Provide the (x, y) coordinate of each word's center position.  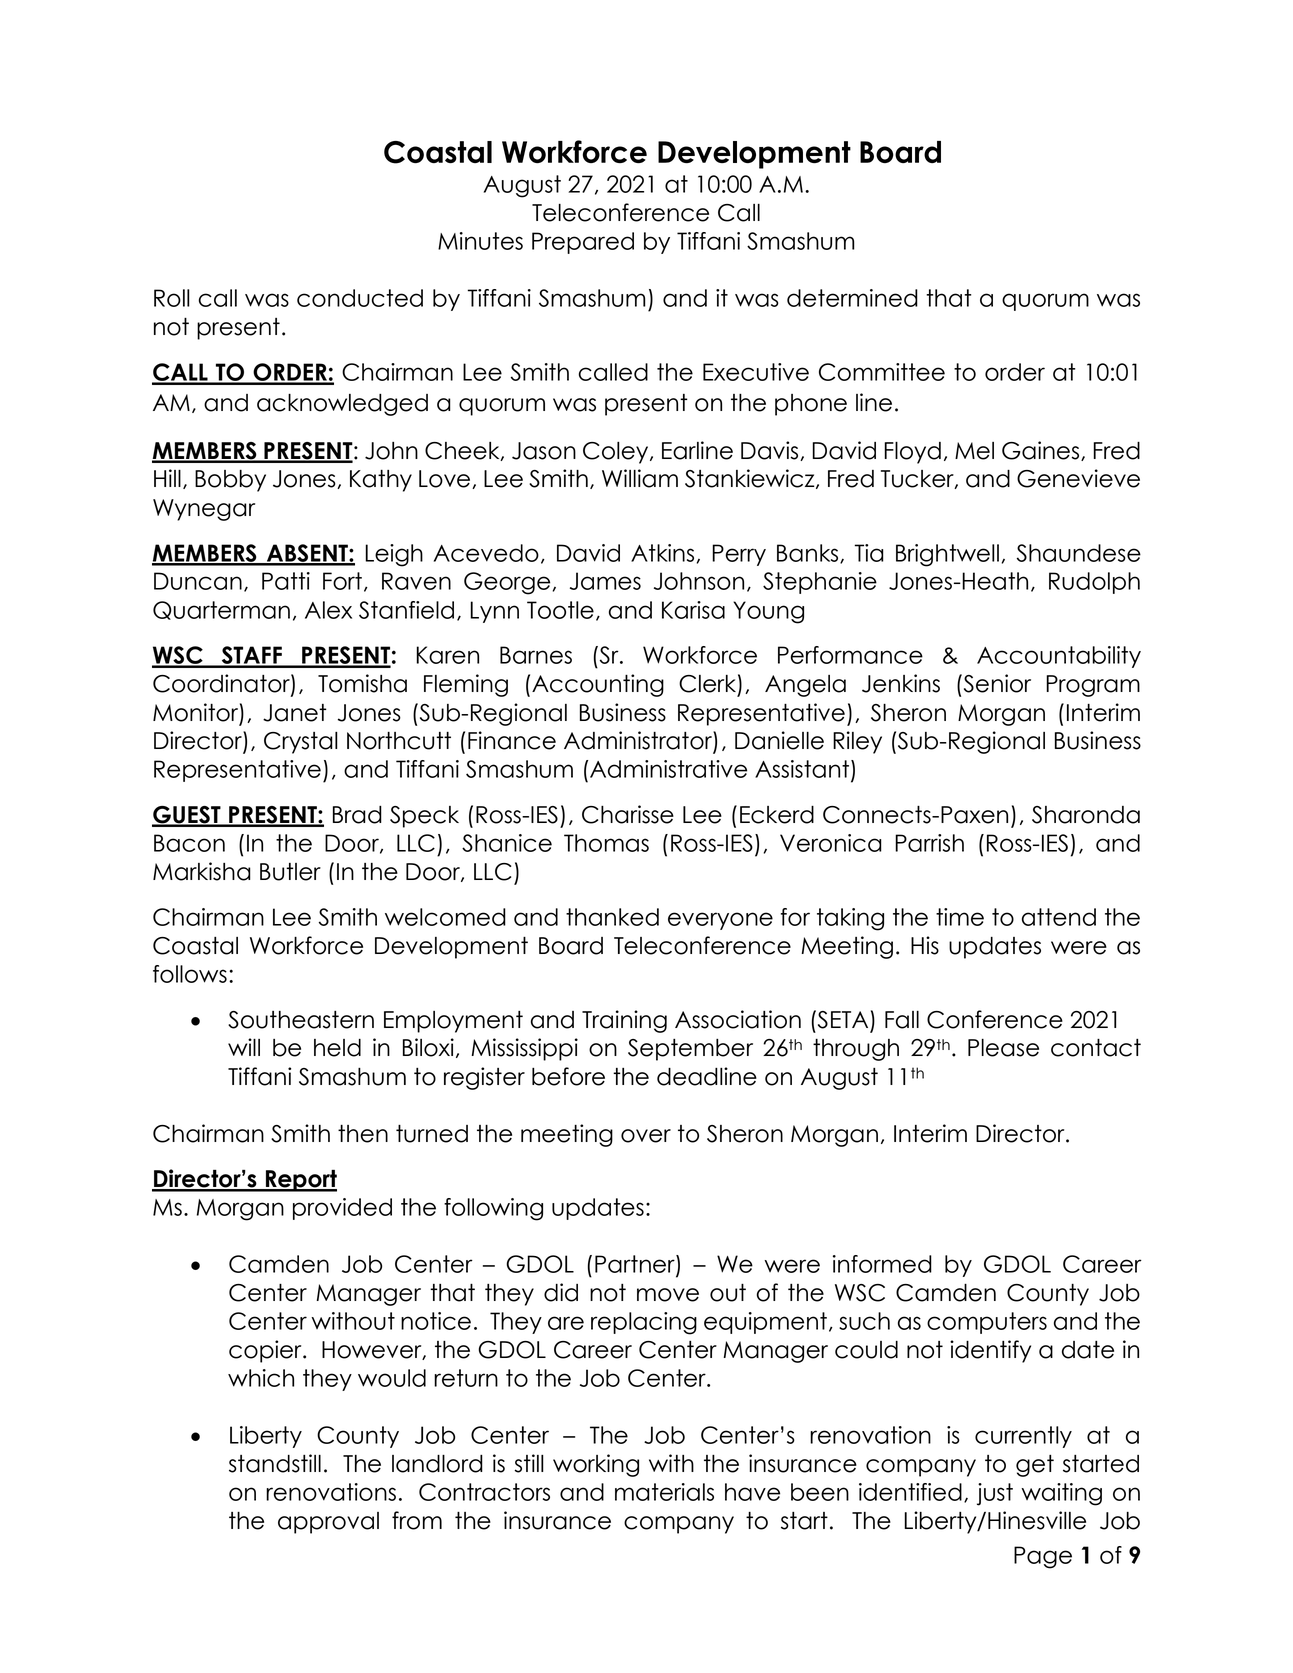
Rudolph (1094, 583)
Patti (286, 581)
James (605, 581)
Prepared (583, 243)
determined (852, 298)
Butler (290, 872)
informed (882, 1264)
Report (300, 1181)
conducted (360, 298)
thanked (612, 917)
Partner (636, 1265)
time (960, 917)
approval (328, 1523)
